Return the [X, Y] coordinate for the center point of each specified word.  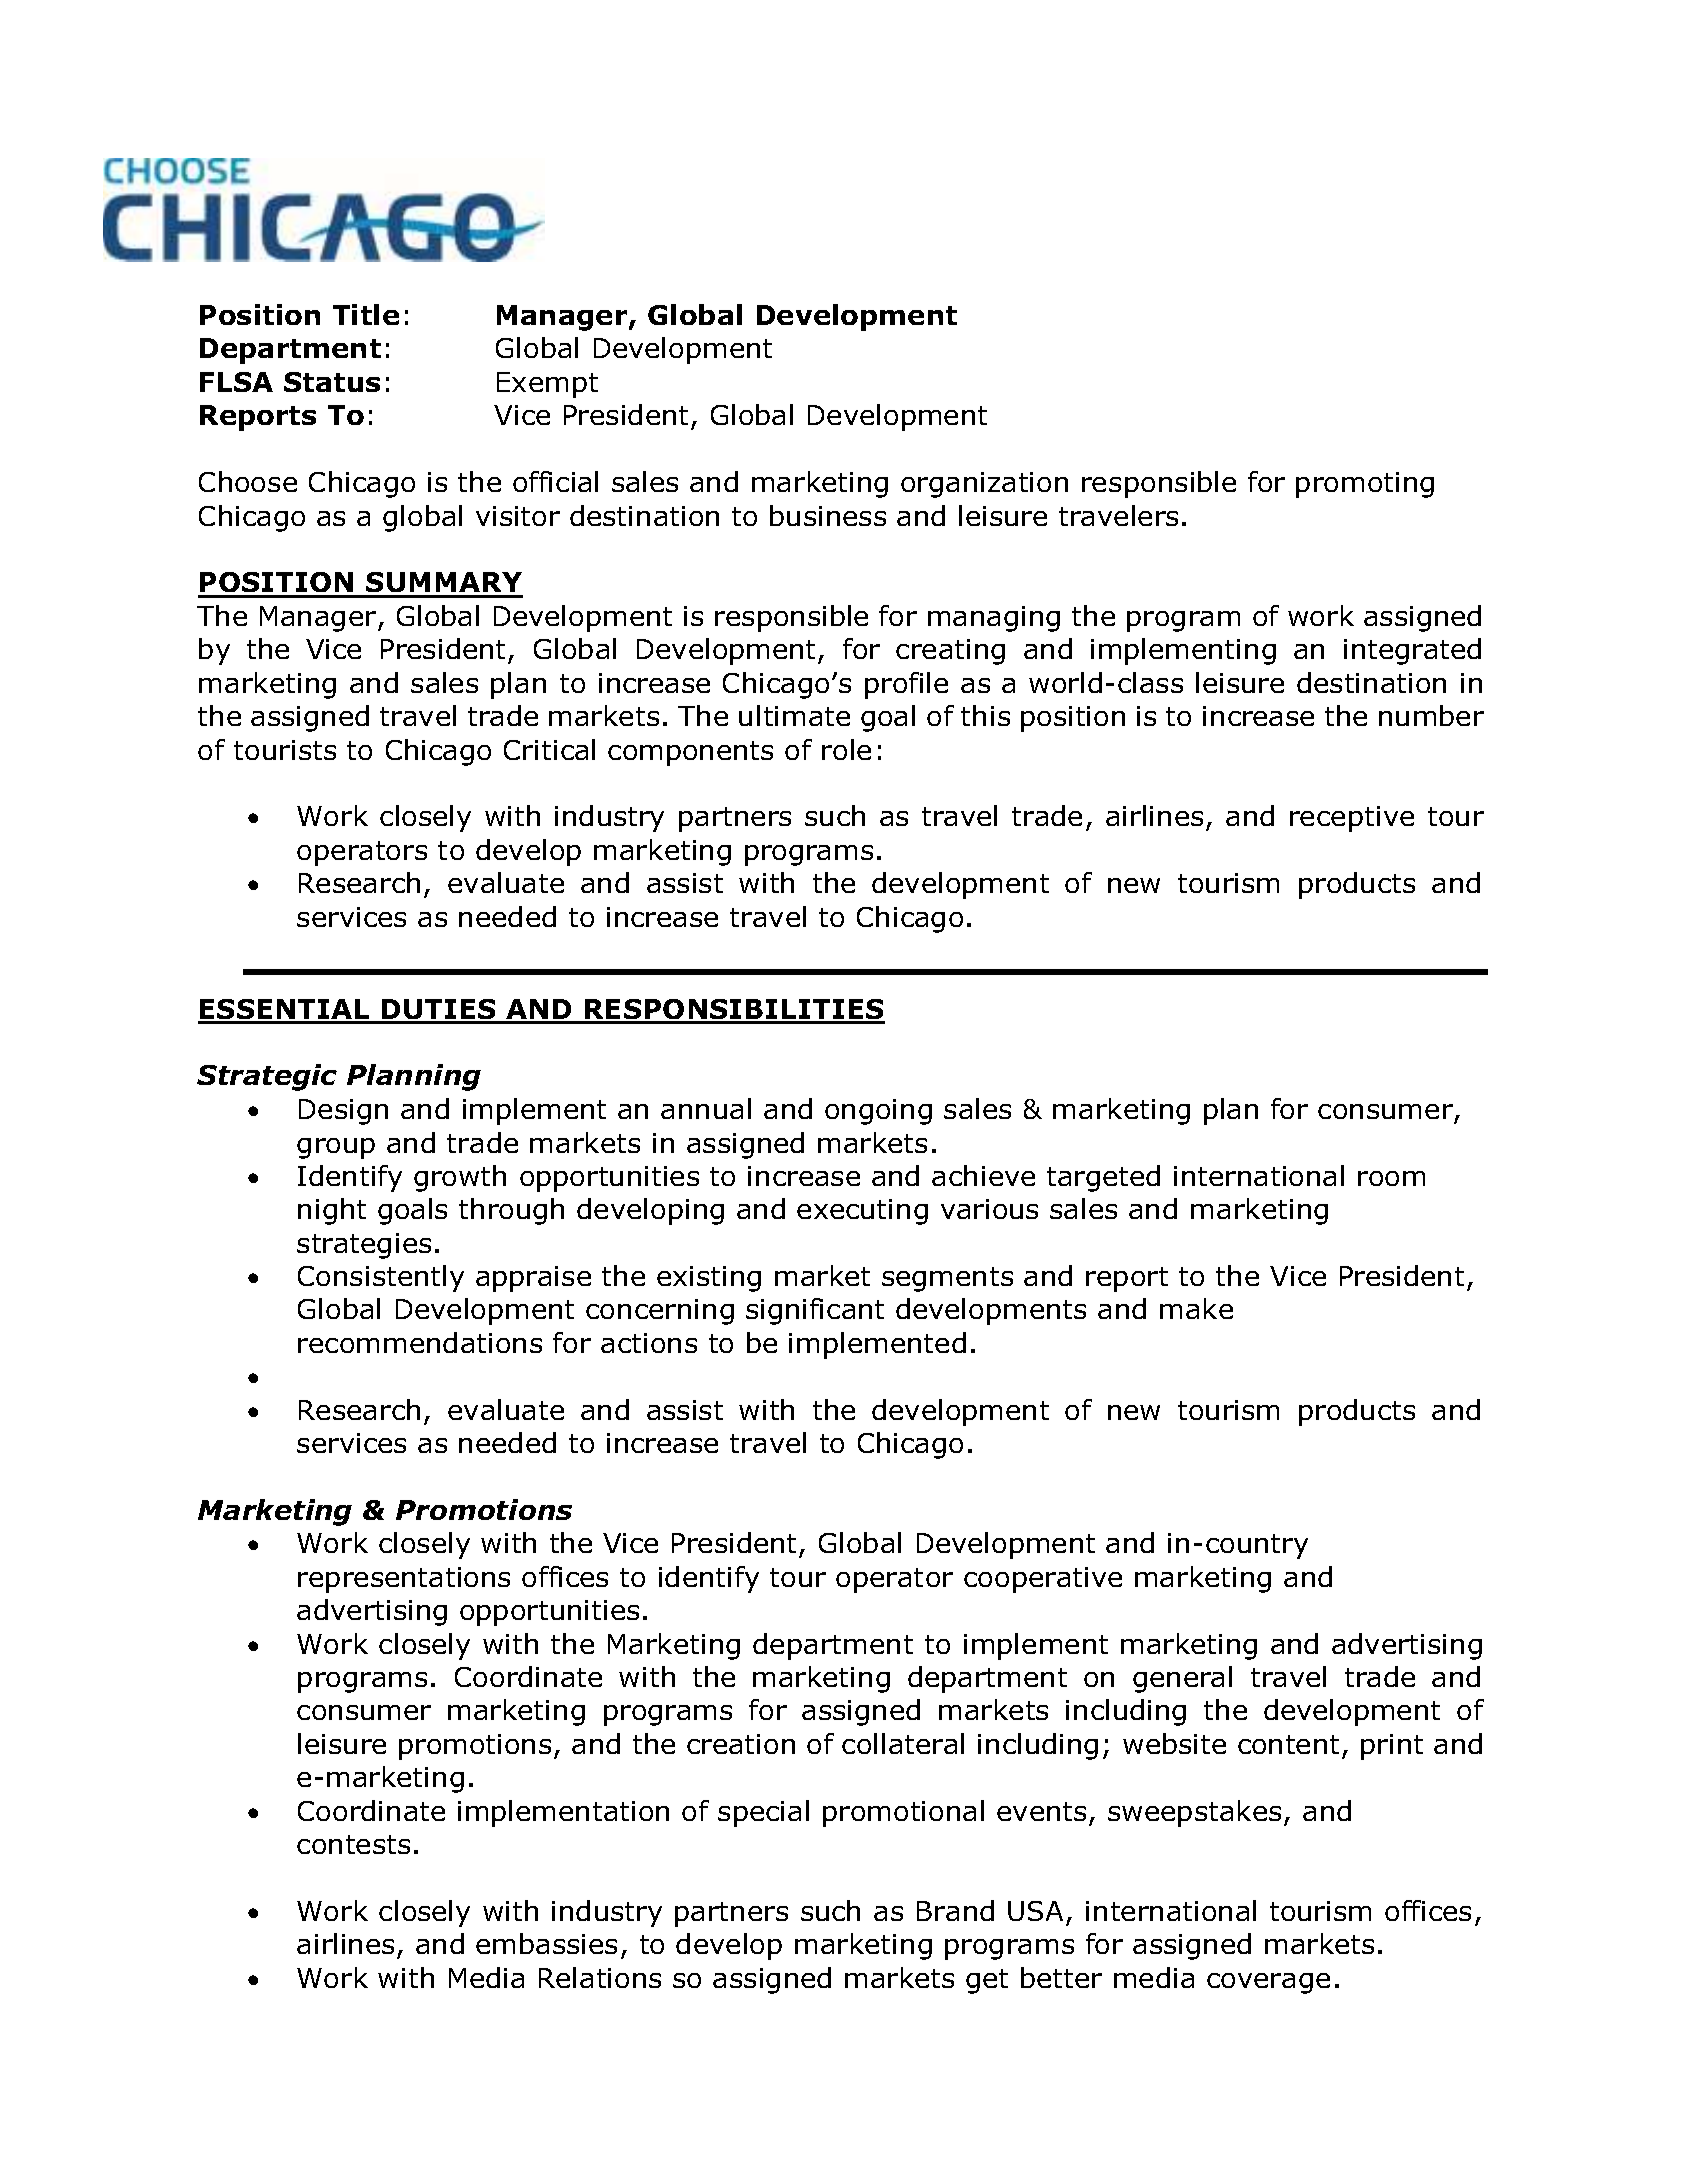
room [1391, 1178]
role [846, 749]
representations [404, 1580]
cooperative [1043, 1580]
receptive [1352, 819]
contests [353, 1844]
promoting [1365, 485]
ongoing [878, 1112]
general [1182, 1679]
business [828, 515]
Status [332, 382]
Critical [549, 749]
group [336, 1148]
